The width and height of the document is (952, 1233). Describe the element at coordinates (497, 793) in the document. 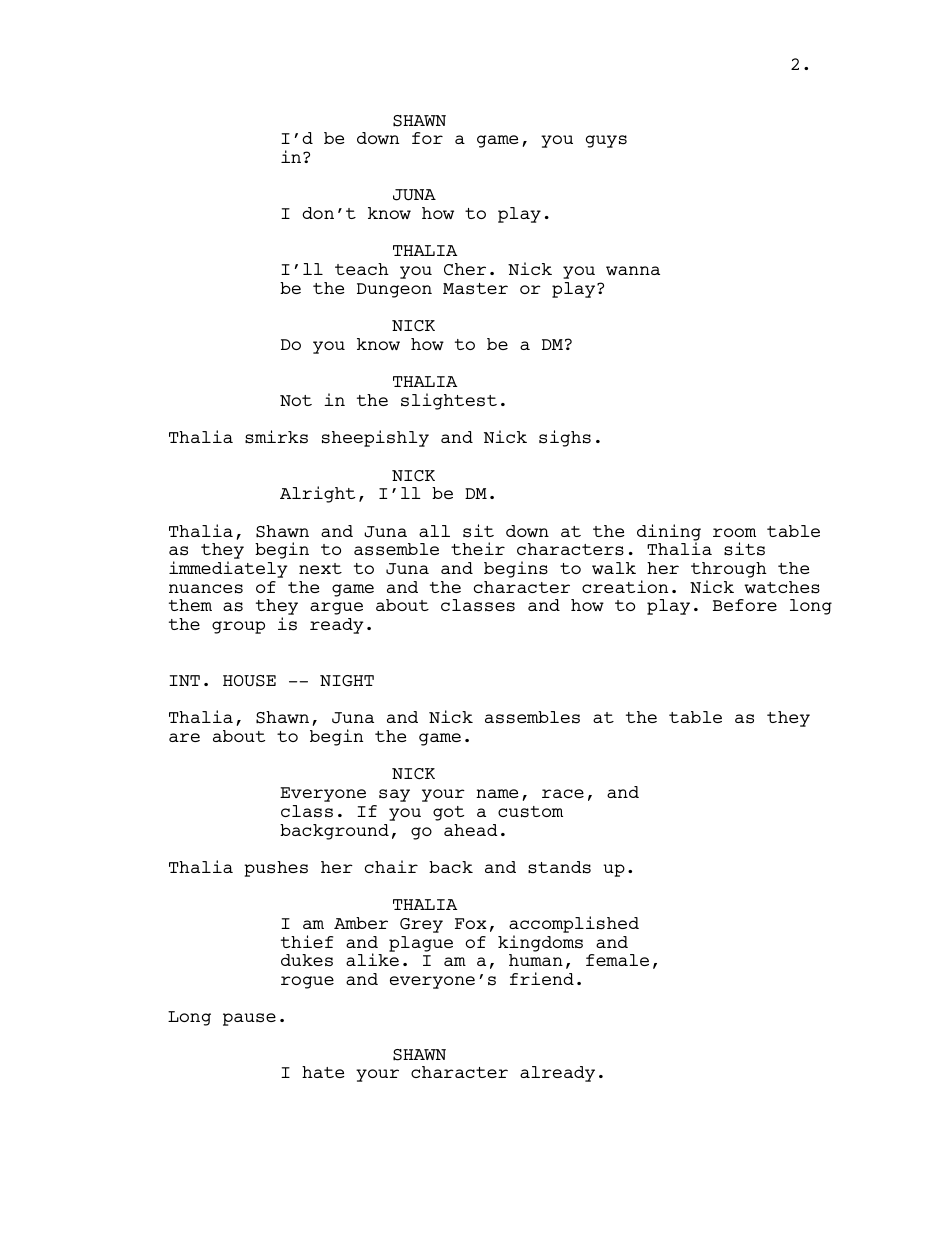

I see `name` at that location.
